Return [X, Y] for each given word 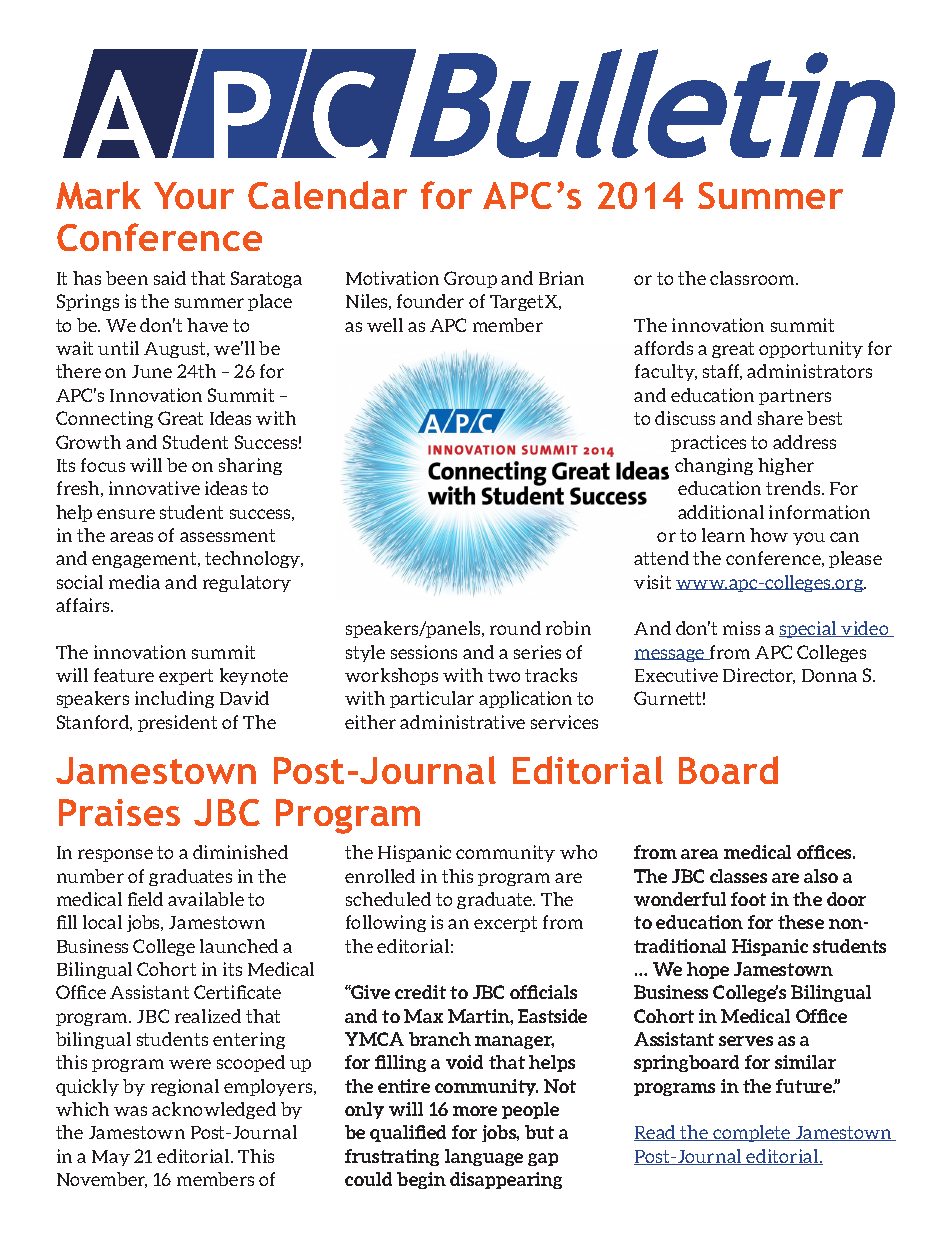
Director [759, 676]
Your [194, 195]
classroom [754, 278]
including [174, 699]
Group [470, 279]
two [504, 675]
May [111, 1158]
